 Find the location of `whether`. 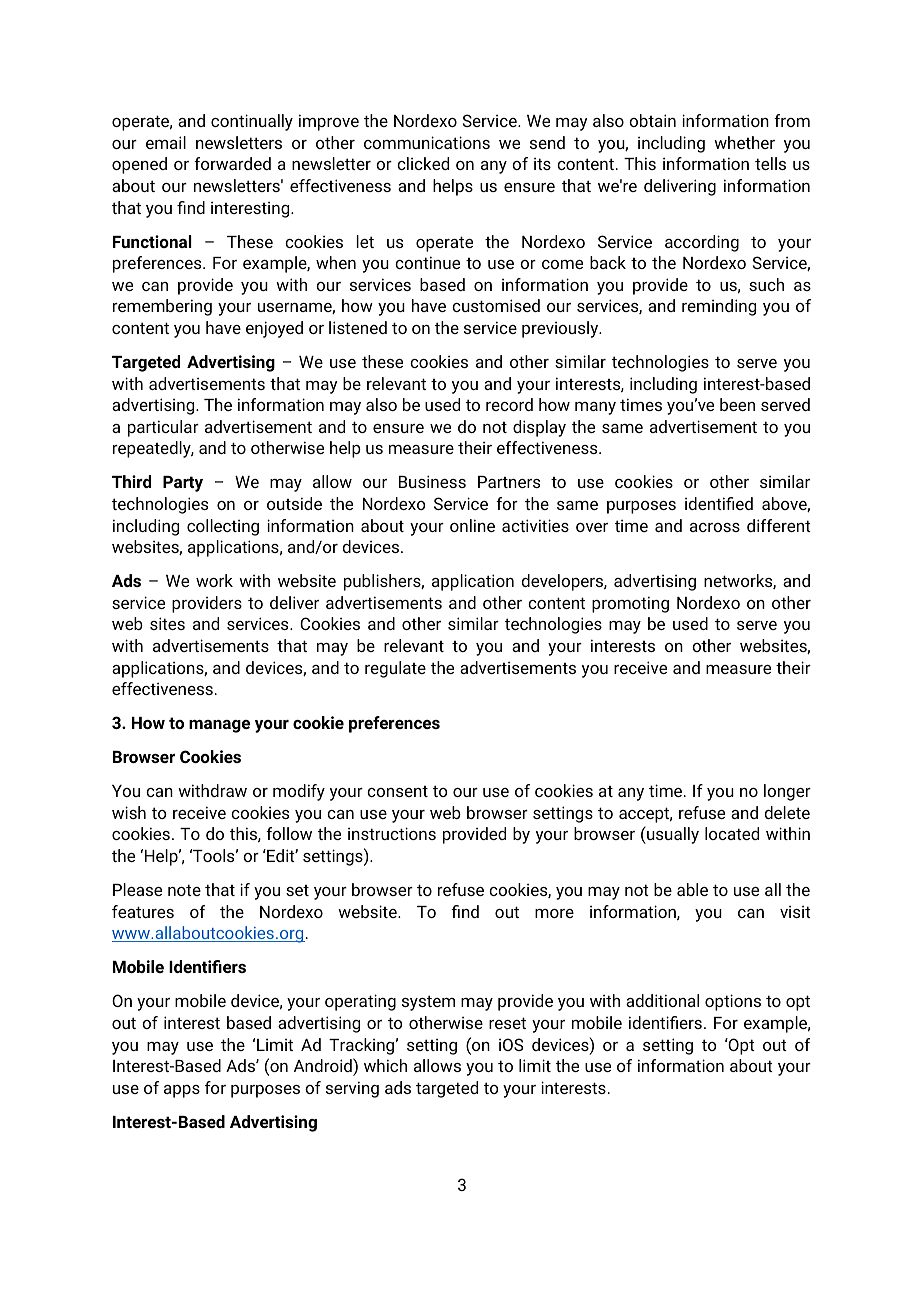

whether is located at coordinates (744, 142).
